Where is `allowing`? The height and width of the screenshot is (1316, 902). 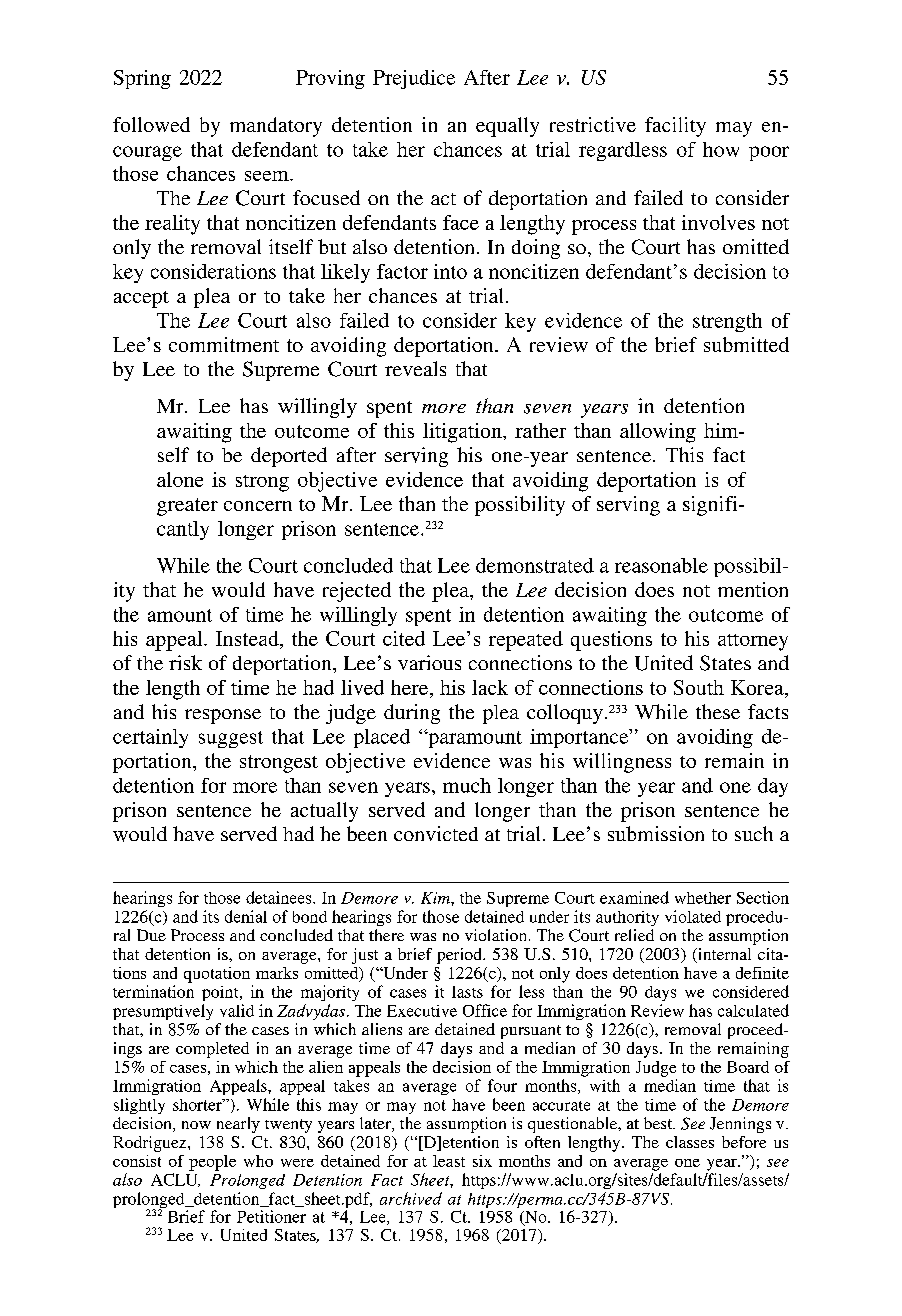 allowing is located at coordinates (658, 433).
